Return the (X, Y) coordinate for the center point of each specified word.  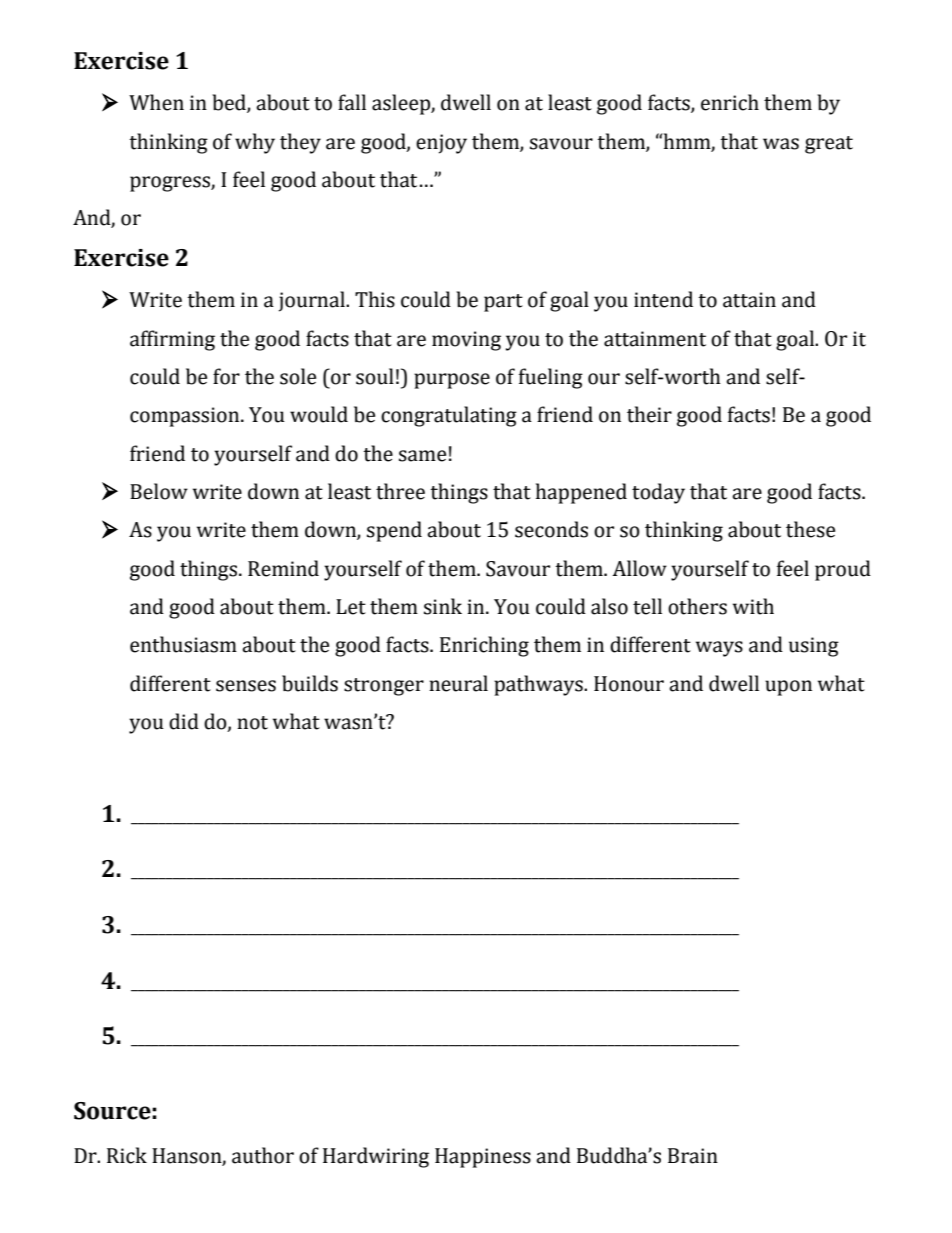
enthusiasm (183, 644)
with (753, 606)
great (829, 145)
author (263, 1155)
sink (443, 606)
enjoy (441, 144)
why (255, 143)
